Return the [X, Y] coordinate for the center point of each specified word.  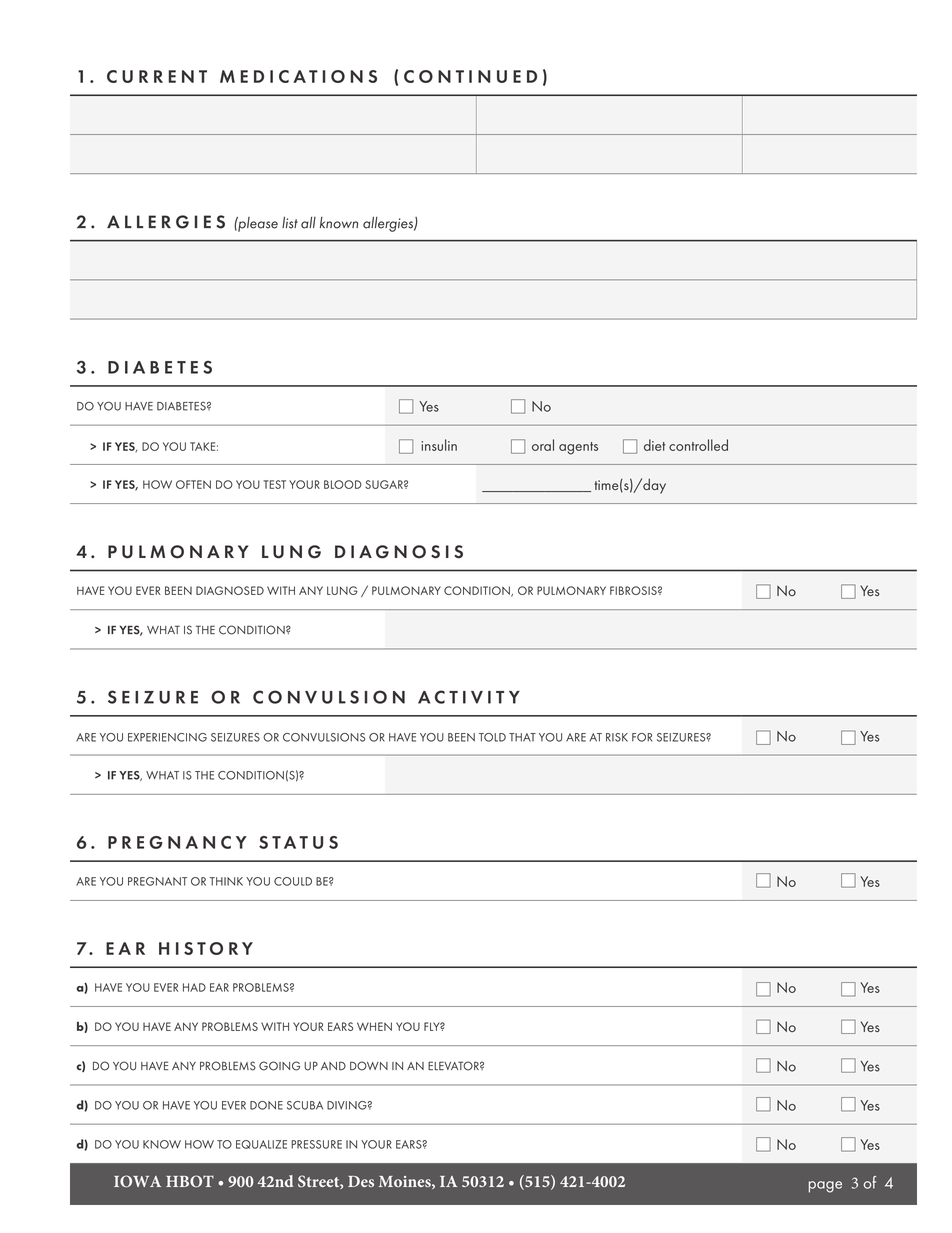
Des [361, 1181]
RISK [617, 737]
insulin [439, 445]
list [290, 223]
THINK [226, 881]
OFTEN [193, 484]
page [825, 1187]
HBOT [190, 1181]
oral [543, 445]
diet [654, 445]
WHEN [374, 1026]
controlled [698, 445]
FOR [642, 737]
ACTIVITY [469, 697]
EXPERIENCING [167, 737]
